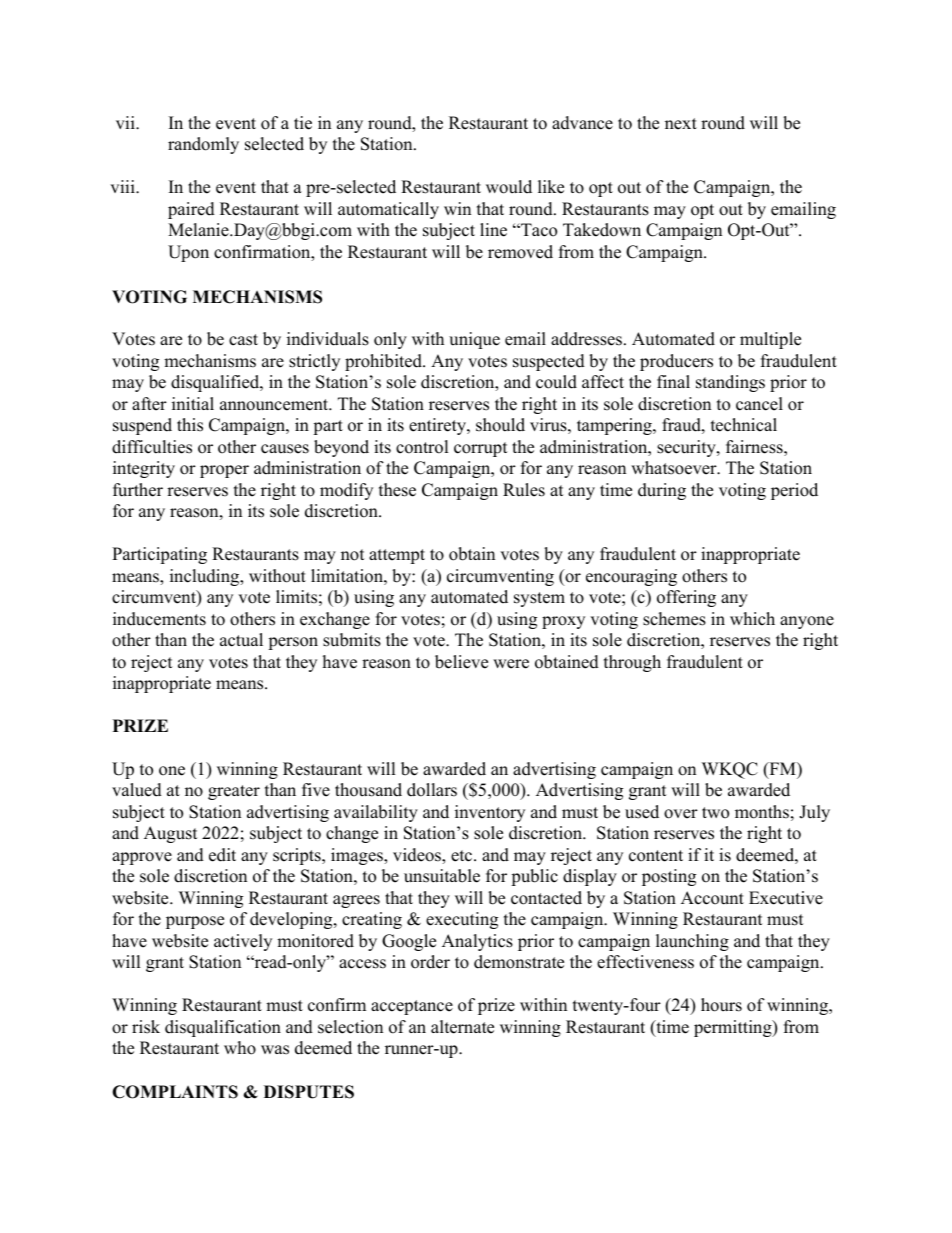  I want to click on would, so click(509, 187).
